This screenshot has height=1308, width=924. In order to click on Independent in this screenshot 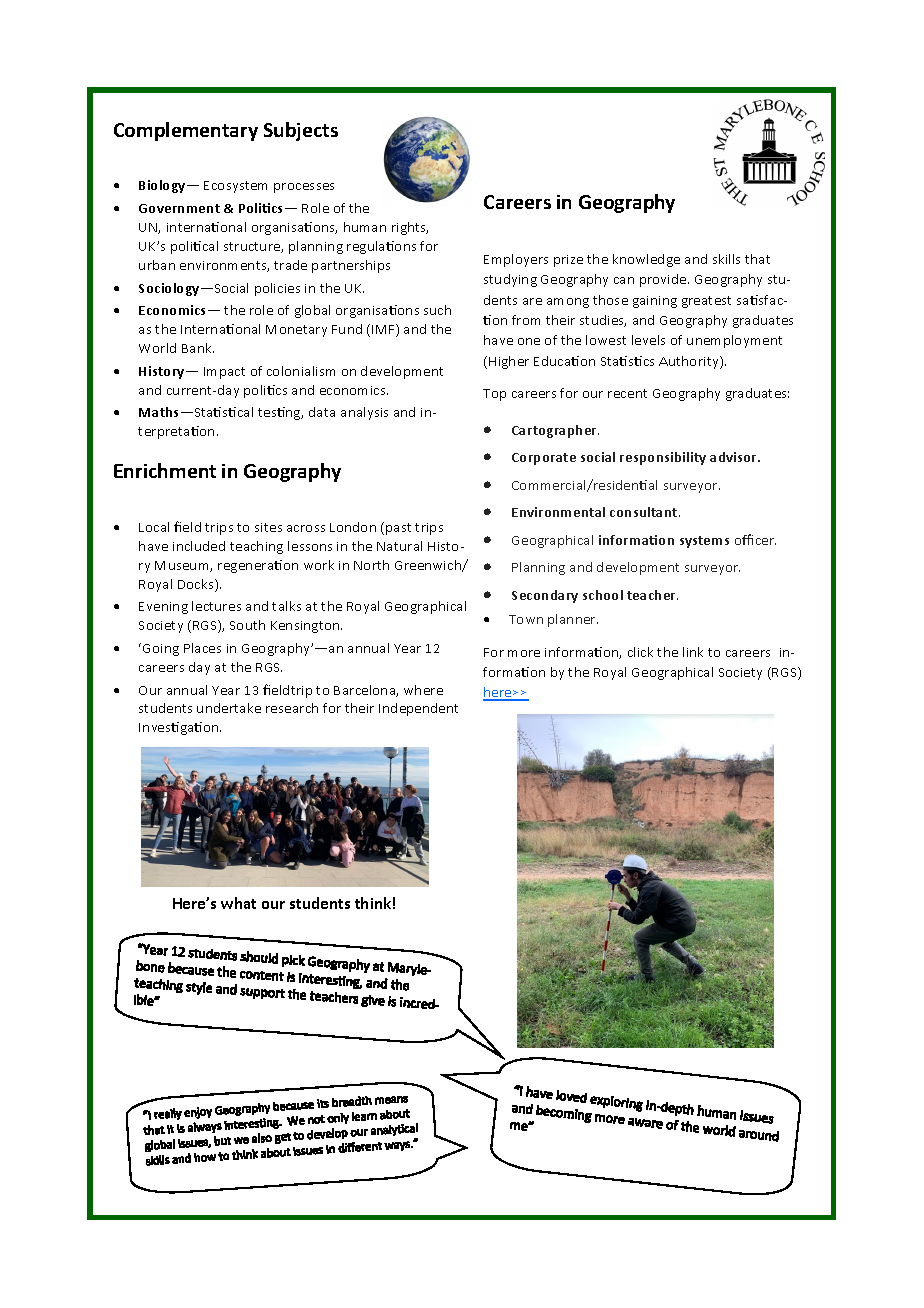, I will do `click(418, 709)`.
